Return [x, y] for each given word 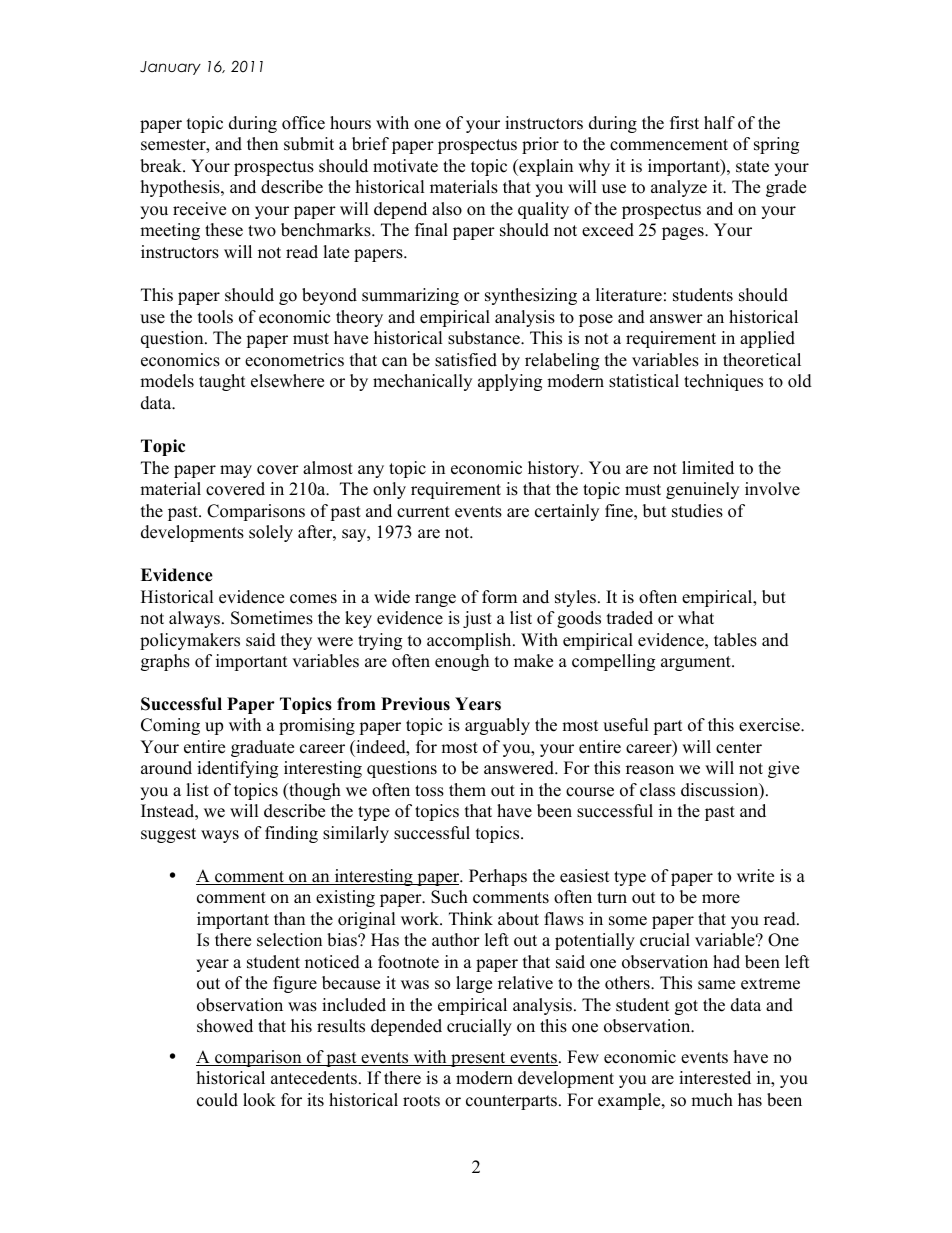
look [259, 1100]
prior [540, 145]
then [262, 144]
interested [715, 1078]
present [478, 1059]
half [719, 122]
